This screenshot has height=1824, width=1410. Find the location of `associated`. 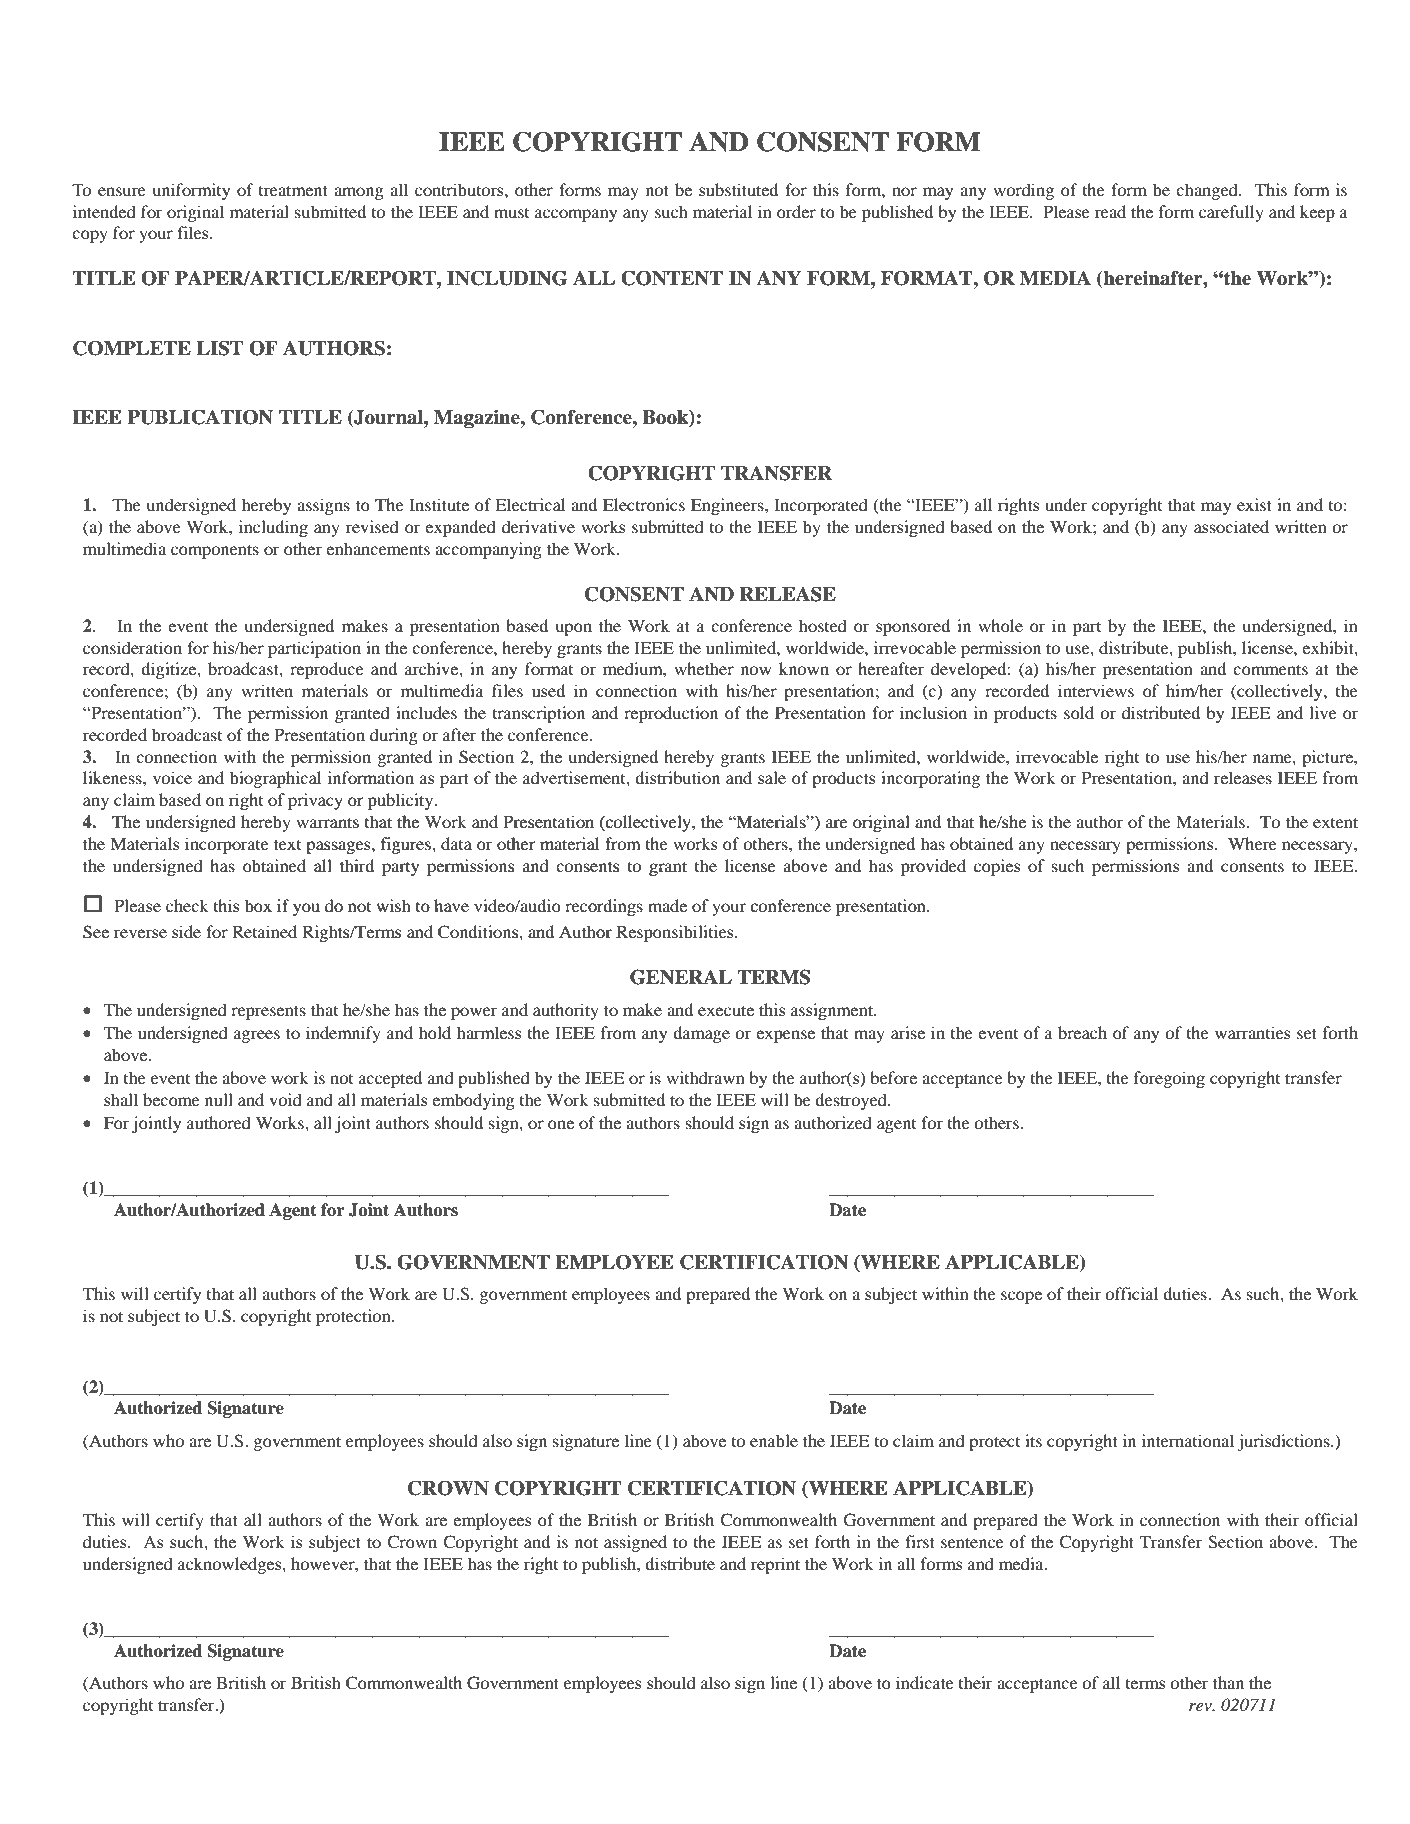

associated is located at coordinates (1231, 526).
